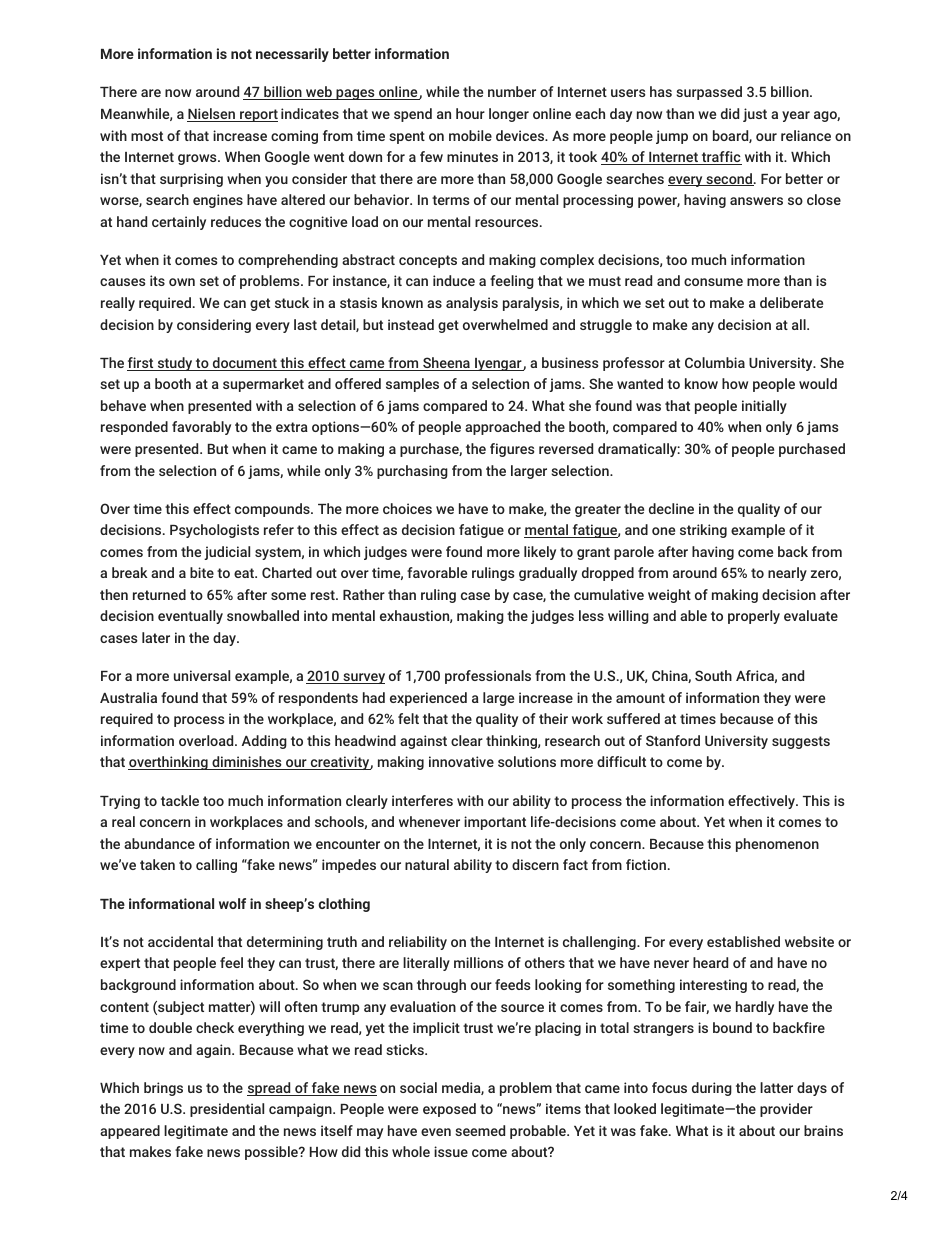  What do you see at coordinates (202, 572) in the page?
I see `bite` at bounding box center [202, 572].
